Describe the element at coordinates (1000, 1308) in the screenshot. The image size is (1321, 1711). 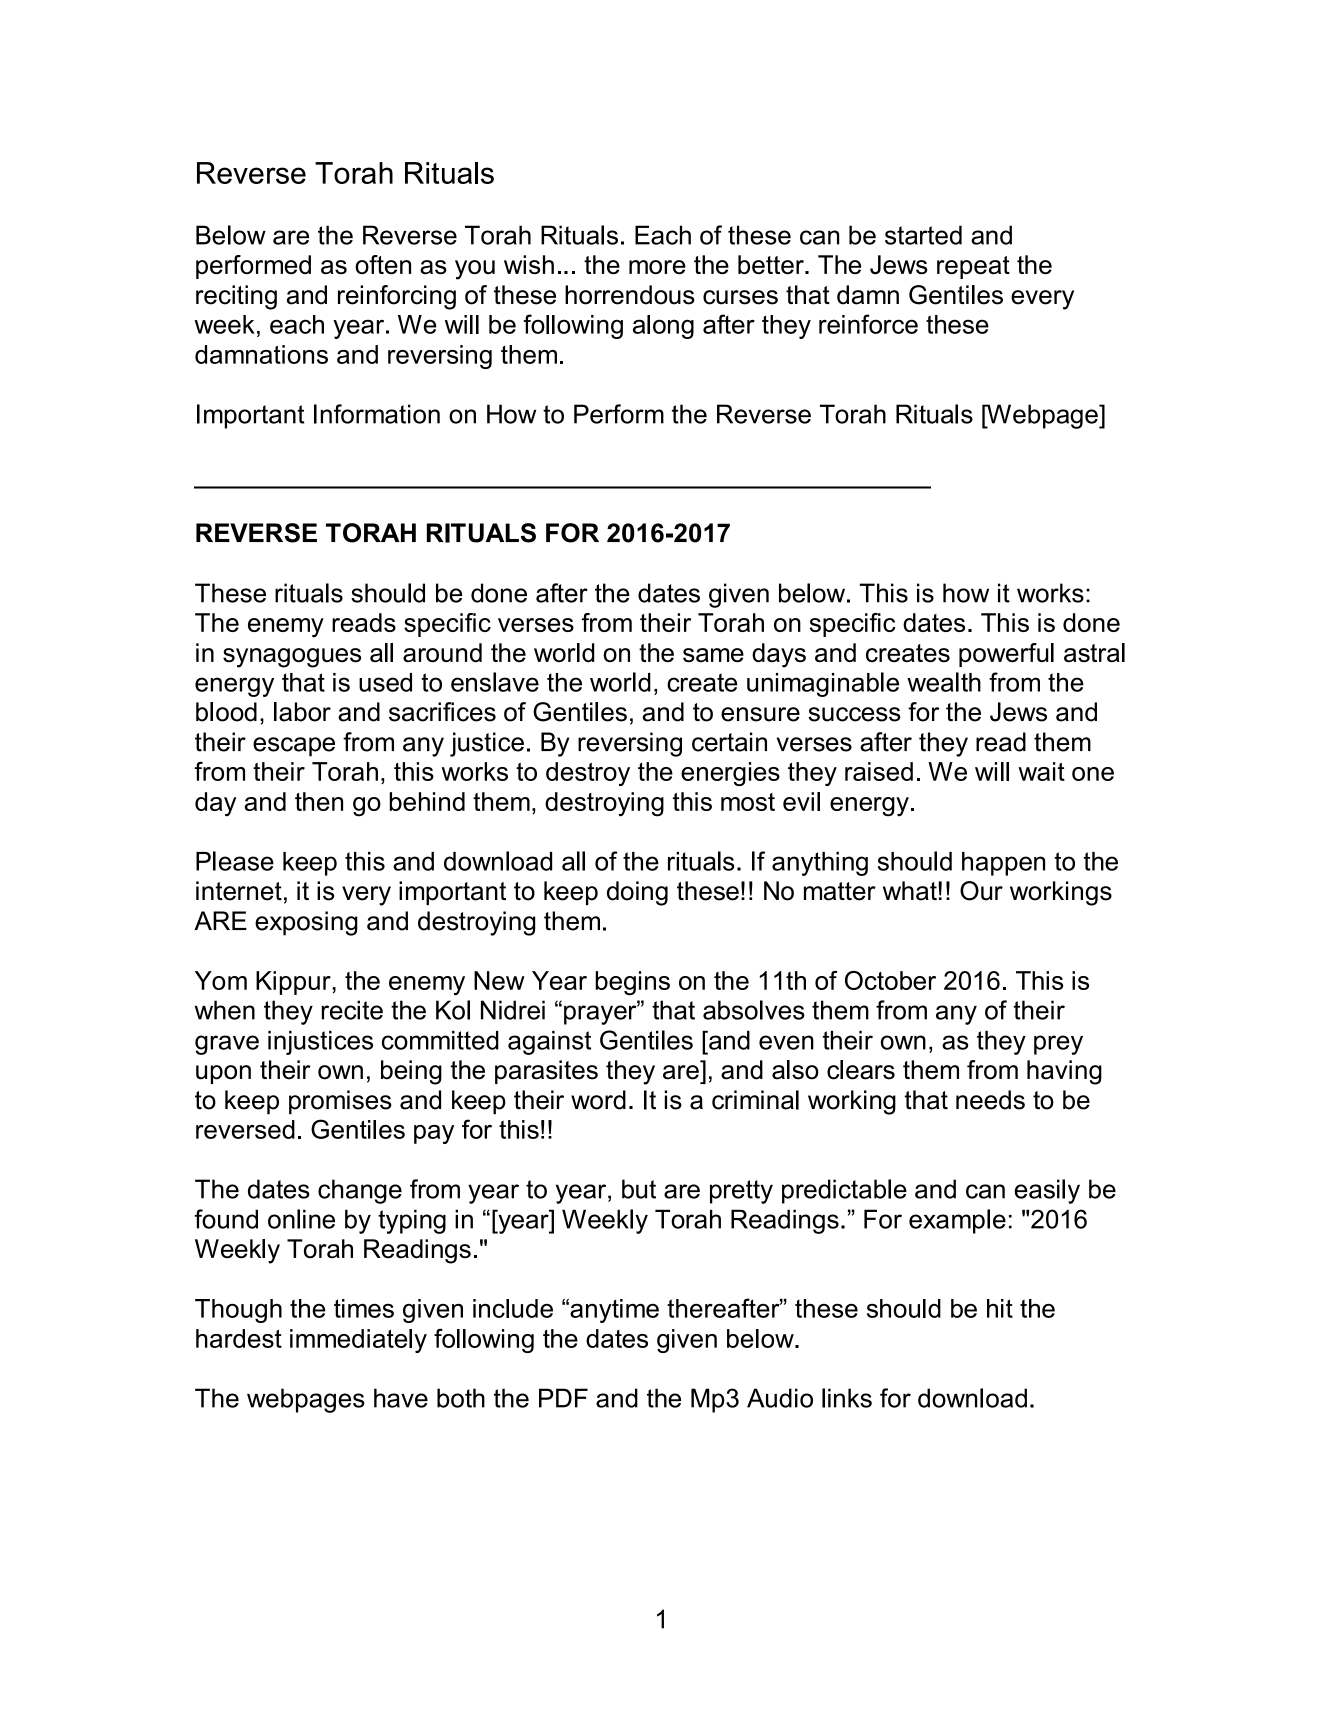
I see `hit` at that location.
